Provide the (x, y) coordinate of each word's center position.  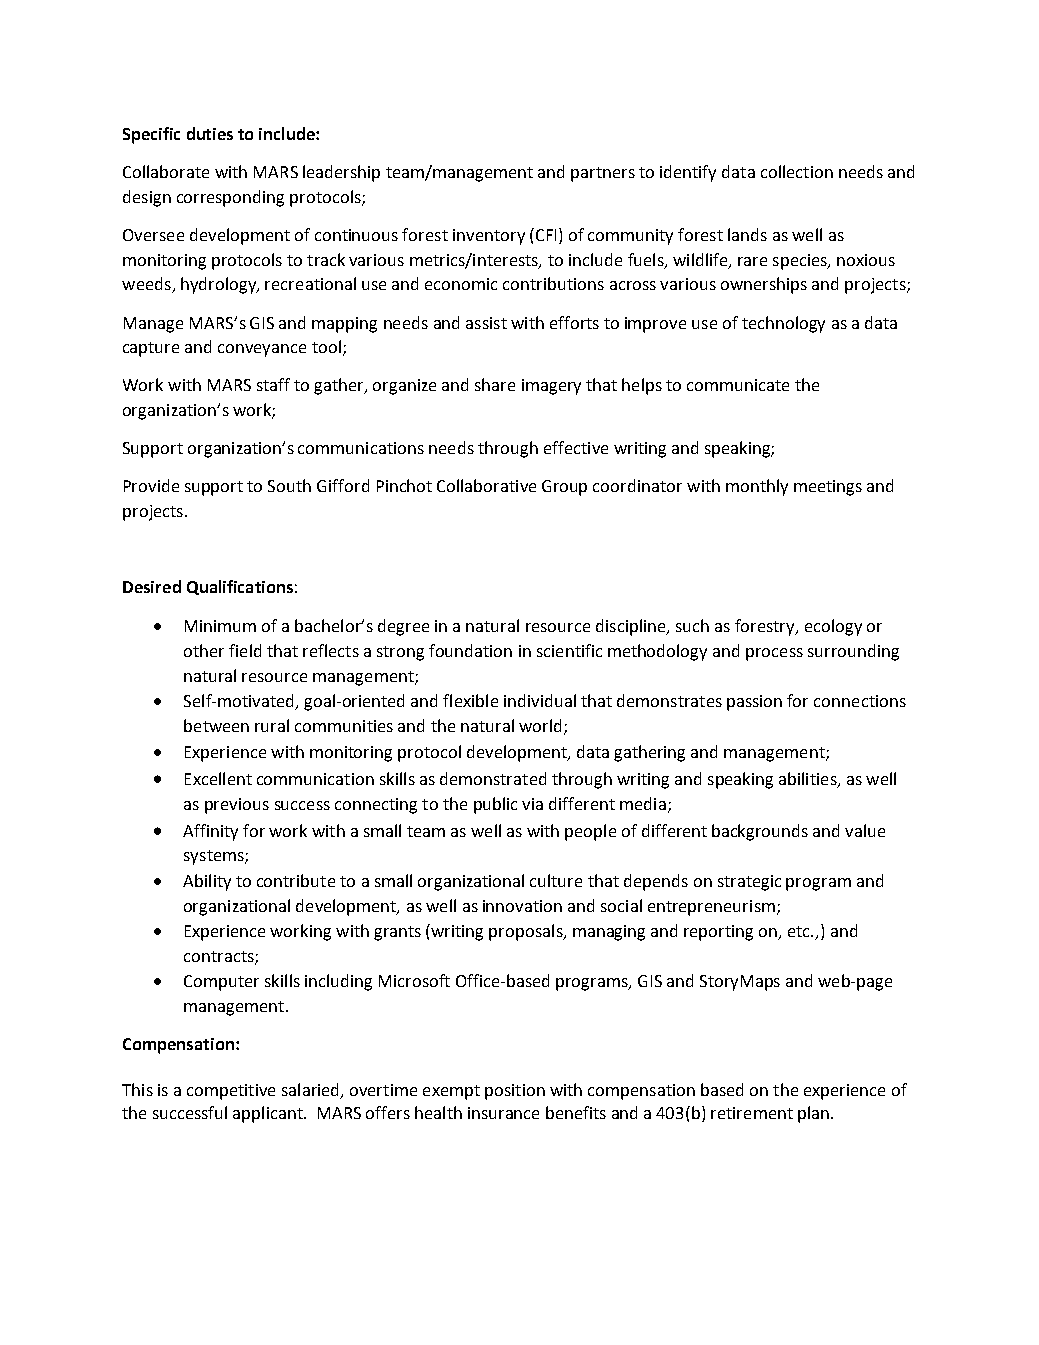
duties (210, 133)
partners (603, 174)
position (515, 1092)
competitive (231, 1092)
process (774, 654)
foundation (470, 650)
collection (797, 171)
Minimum (220, 626)
